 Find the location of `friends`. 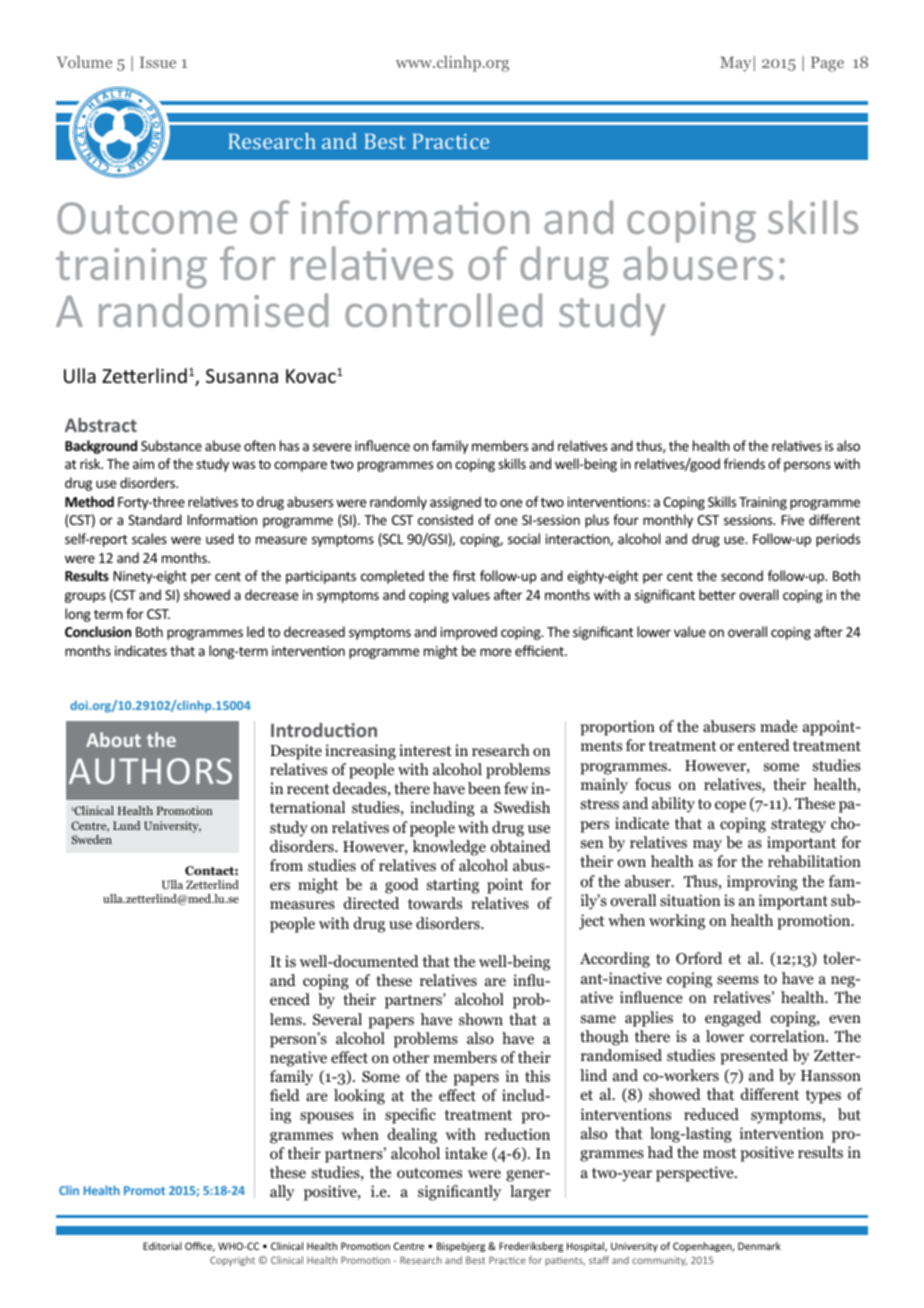

friends is located at coordinates (744, 463).
